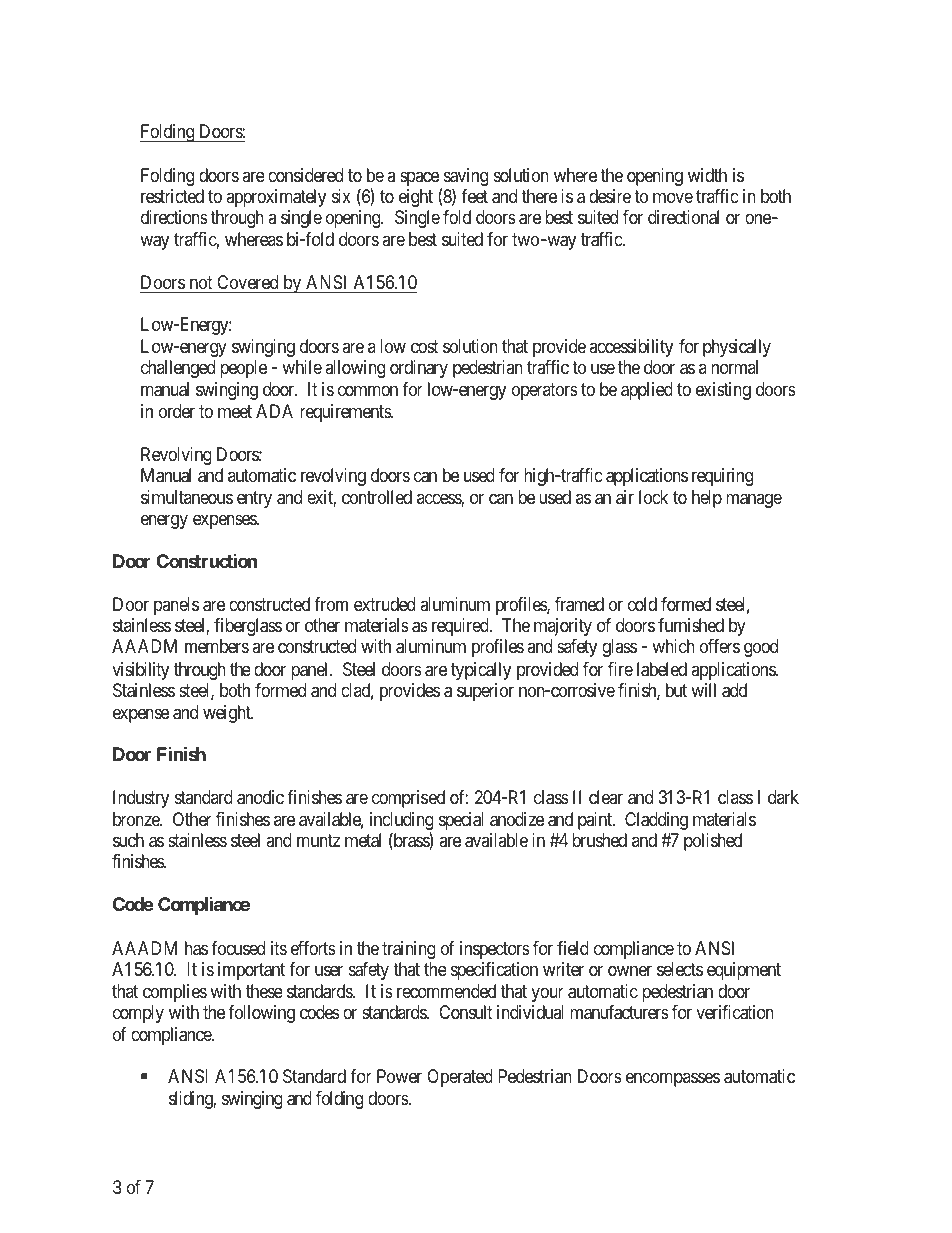 The image size is (952, 1233). What do you see at coordinates (474, 196) in the screenshot?
I see `feet` at bounding box center [474, 196].
